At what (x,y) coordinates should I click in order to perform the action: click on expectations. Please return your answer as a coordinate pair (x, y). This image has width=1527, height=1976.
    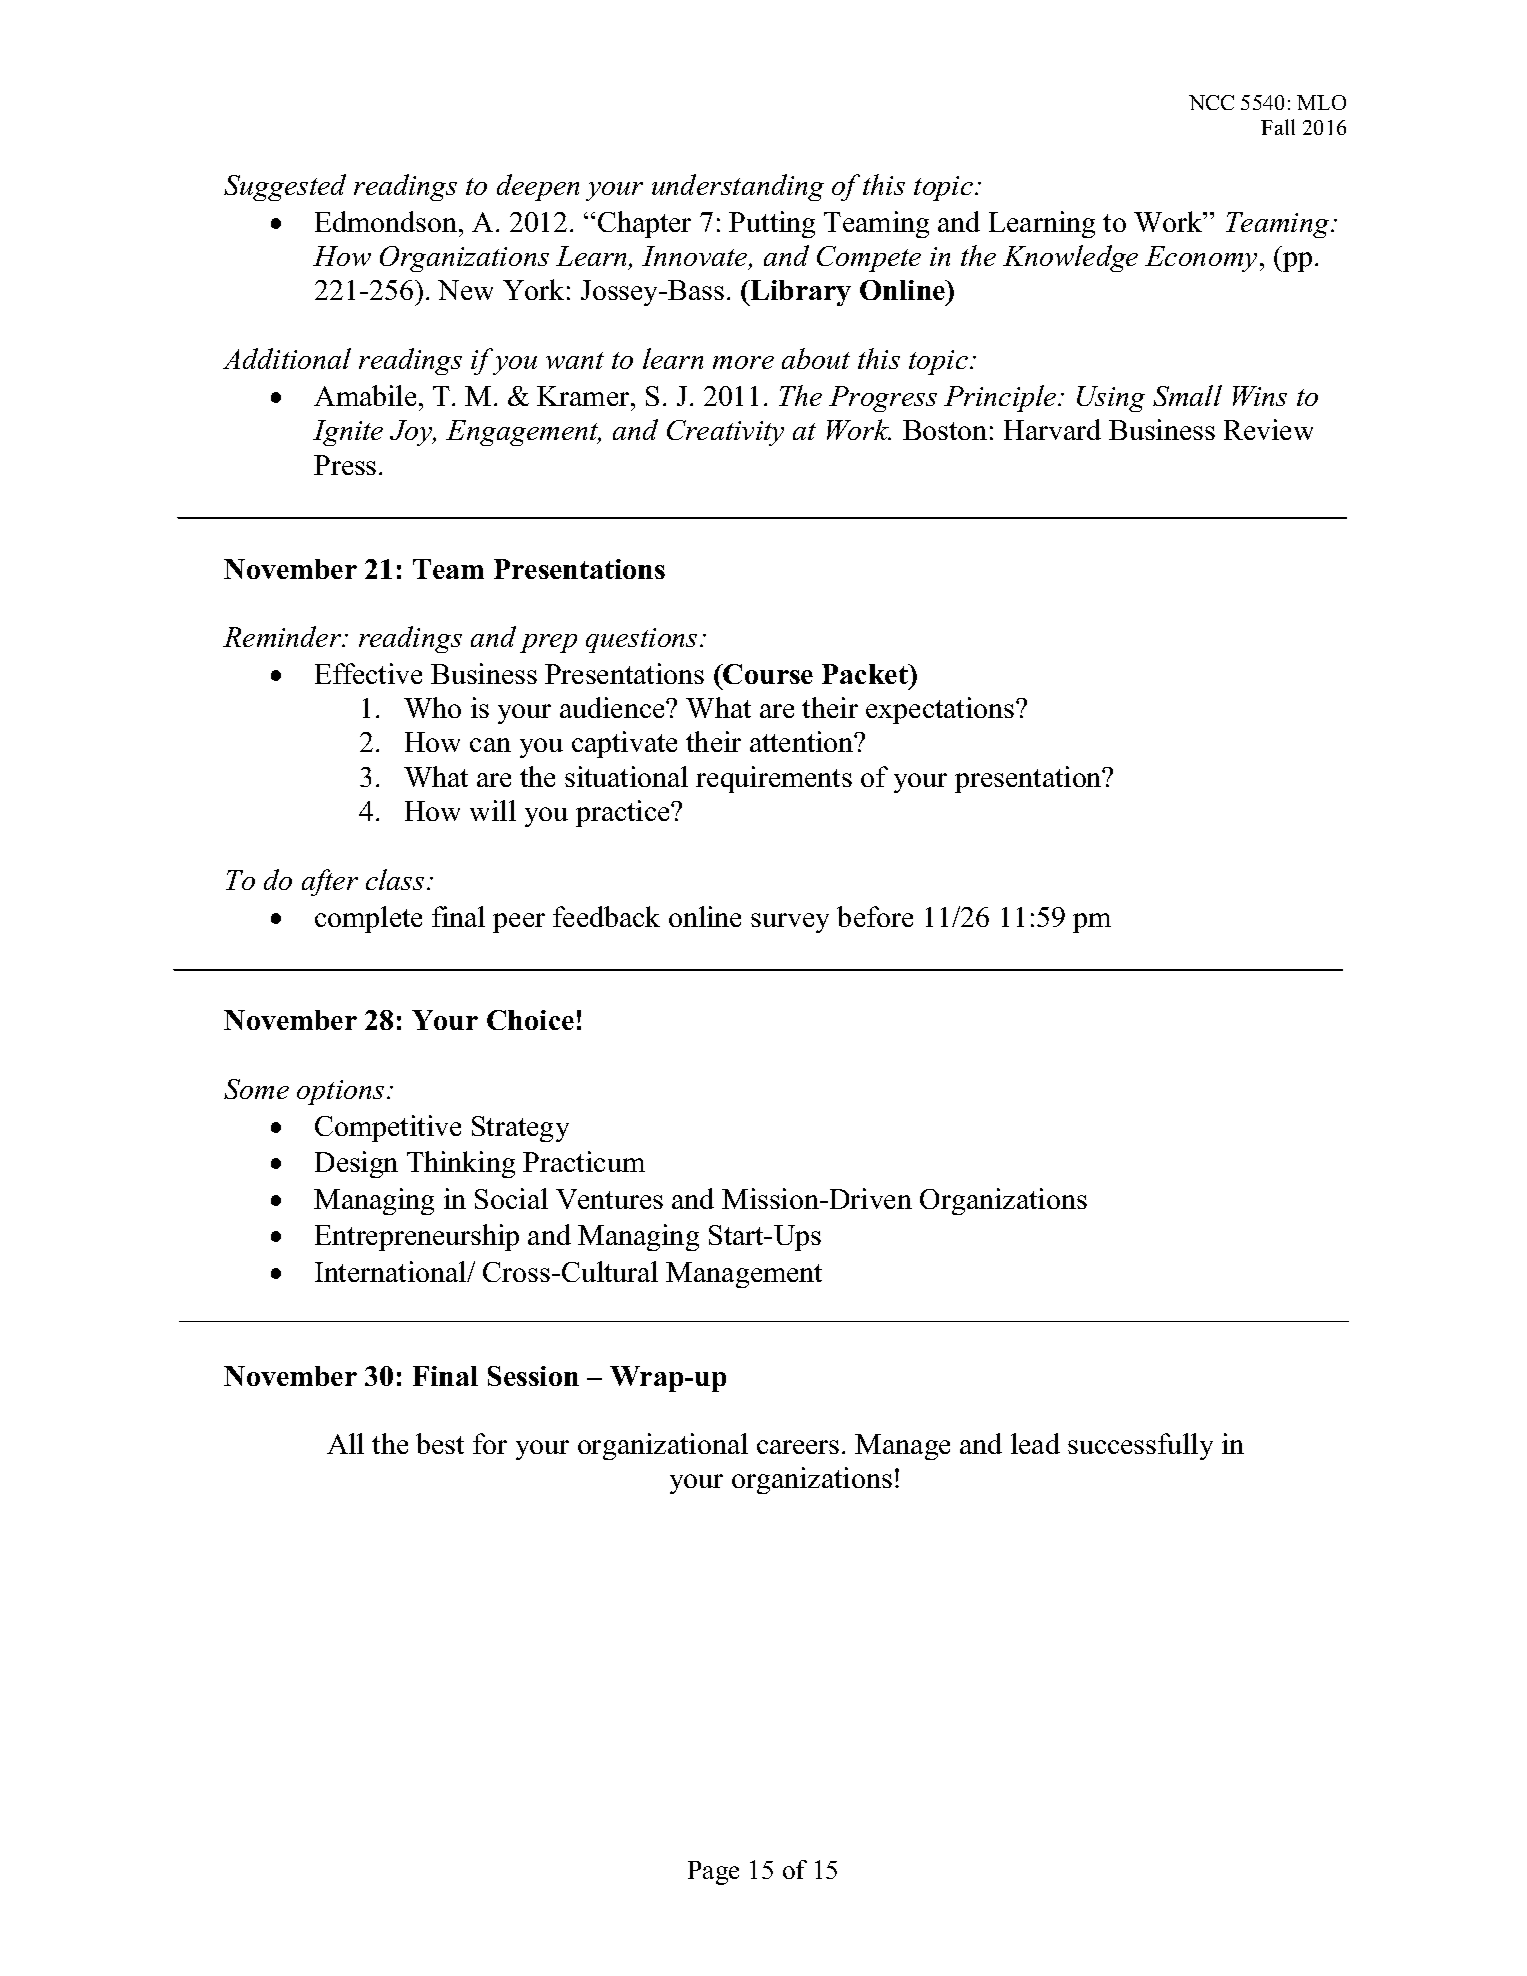
    Looking at the image, I should click on (941, 710).
